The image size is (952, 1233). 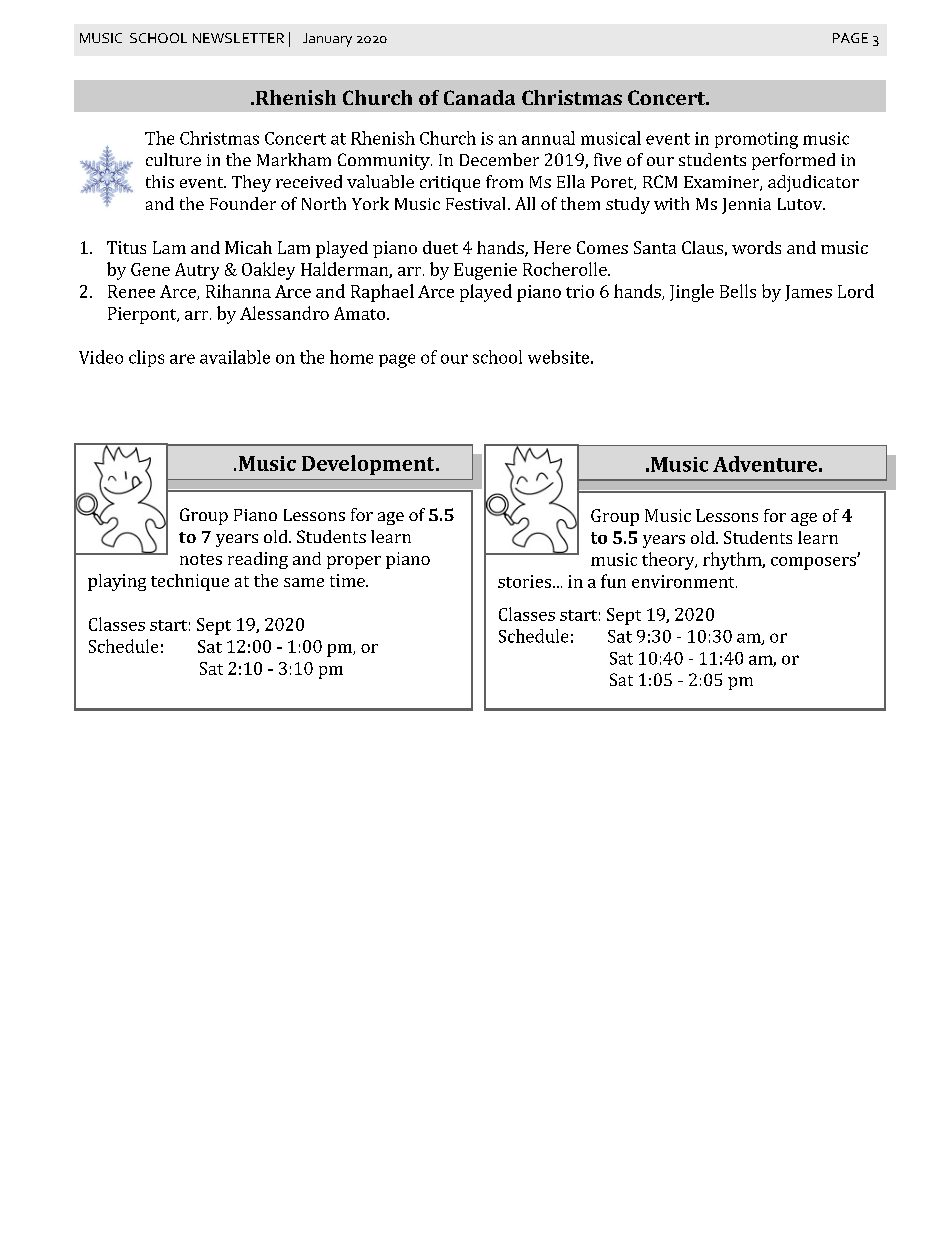 What do you see at coordinates (813, 183) in the screenshot?
I see `adjudicator` at bounding box center [813, 183].
